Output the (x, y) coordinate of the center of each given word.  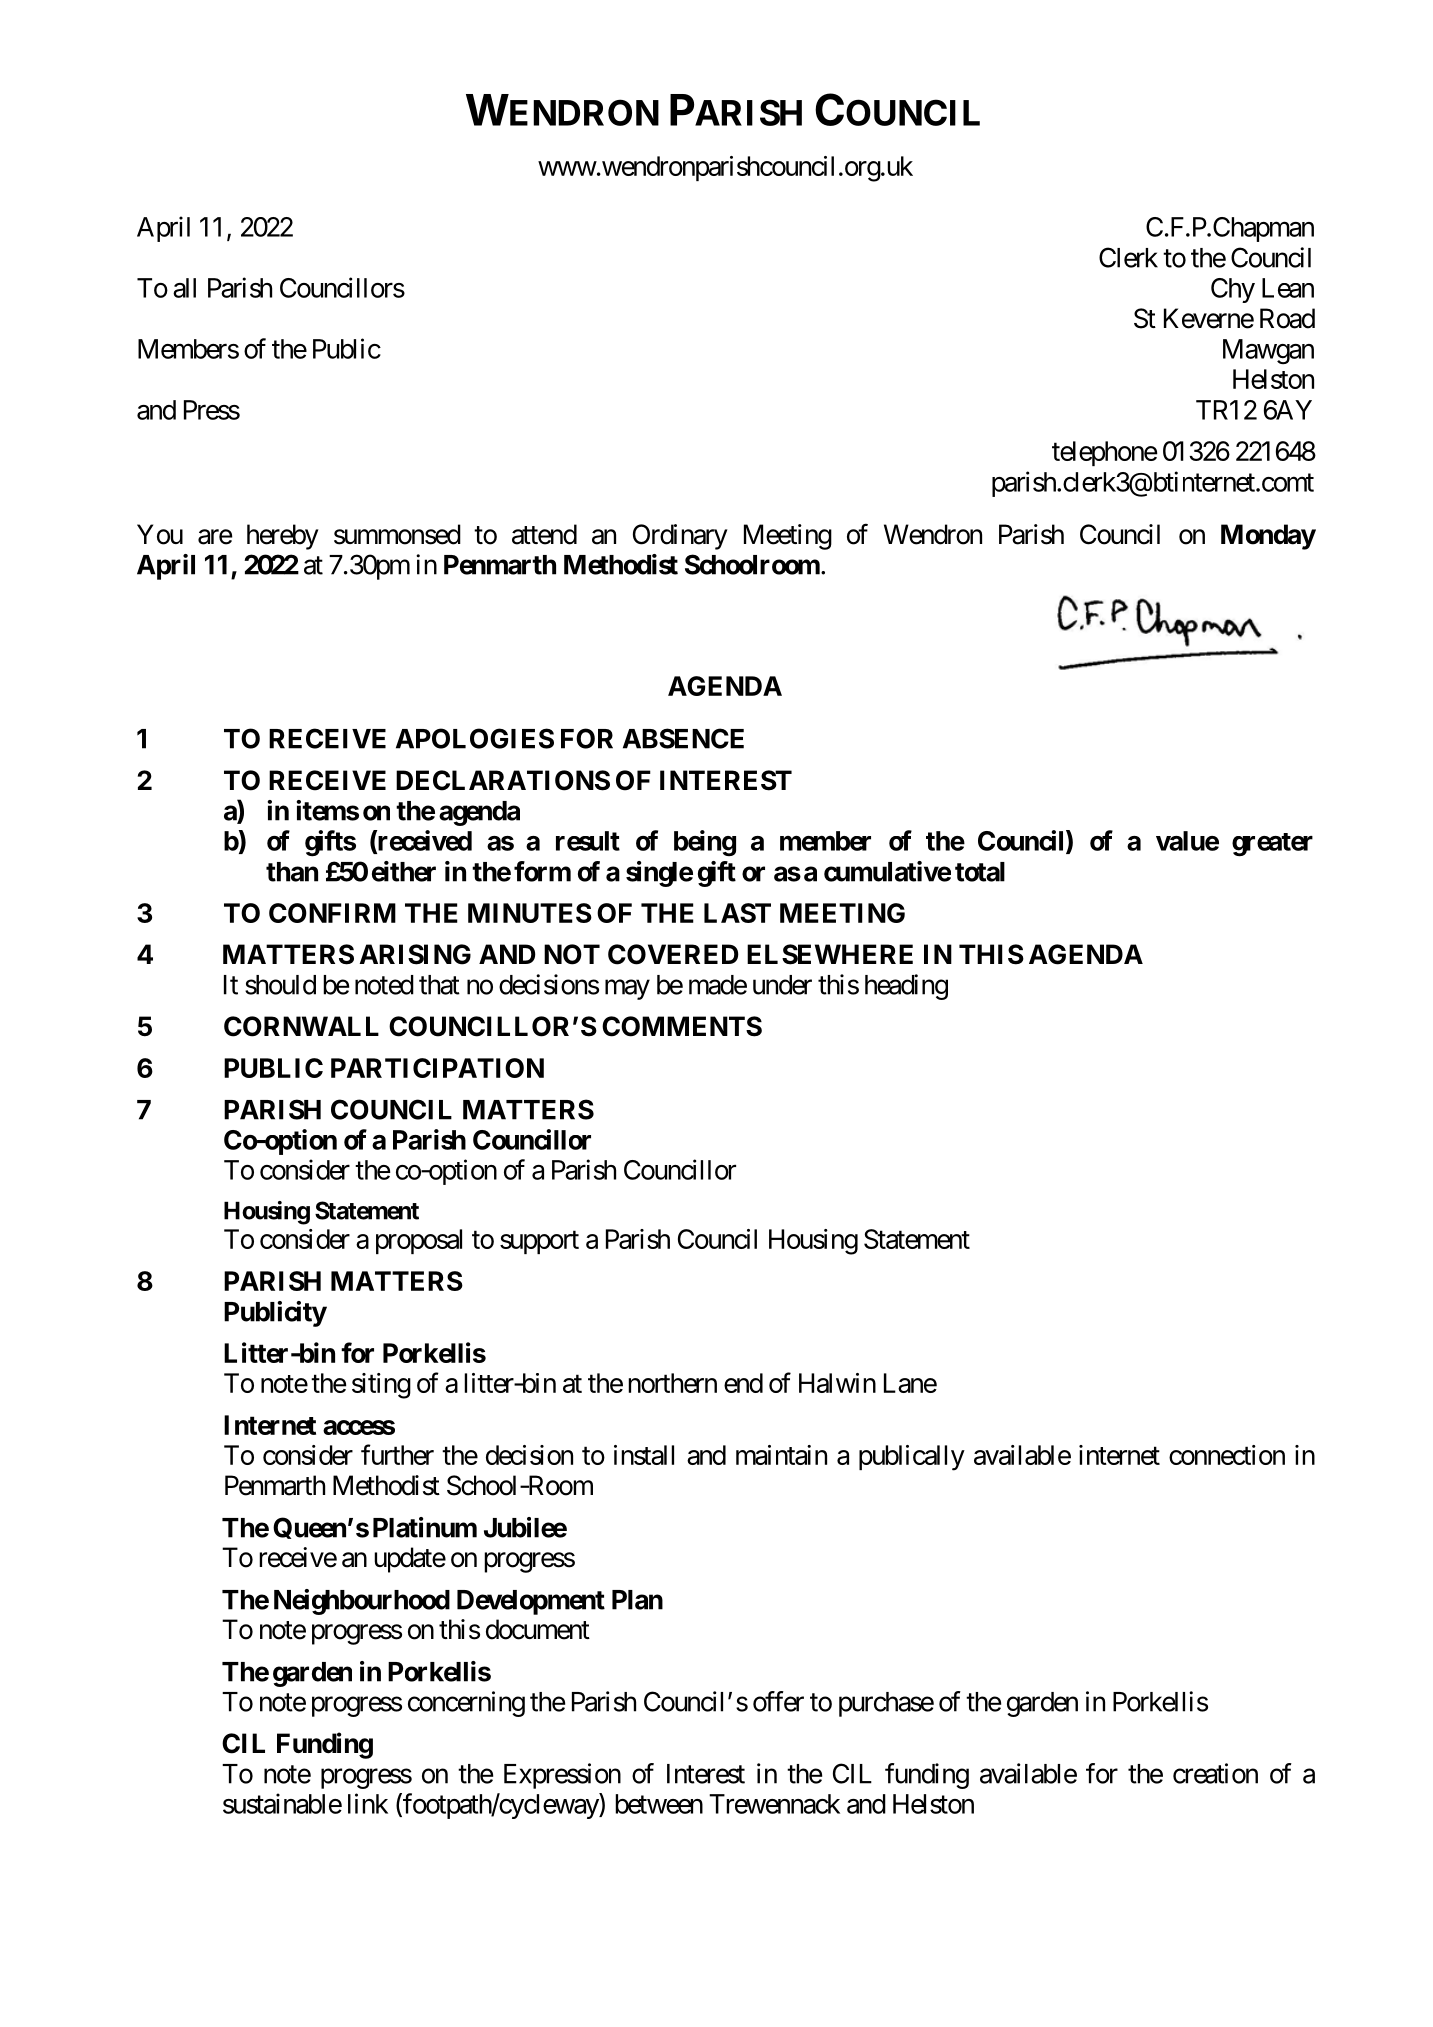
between (659, 1804)
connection (1227, 1455)
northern (672, 1383)
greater (1272, 845)
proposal (419, 1241)
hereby (283, 537)
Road (1287, 318)
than (292, 872)
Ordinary (680, 537)
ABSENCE (683, 738)
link (368, 1803)
